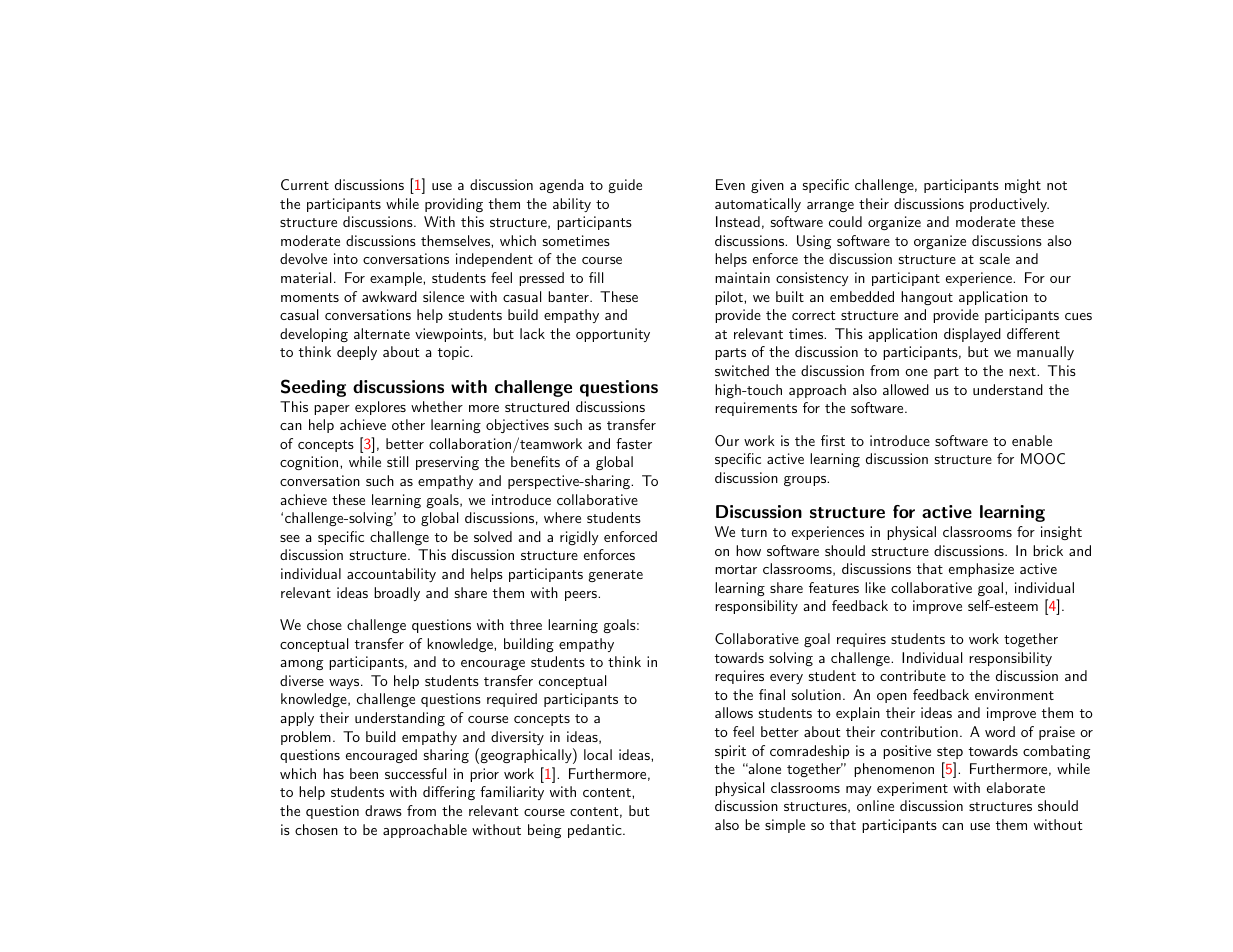 The width and height of the page is (1233, 952). Describe the element at coordinates (596, 831) in the page. I see `pedantic` at that location.
